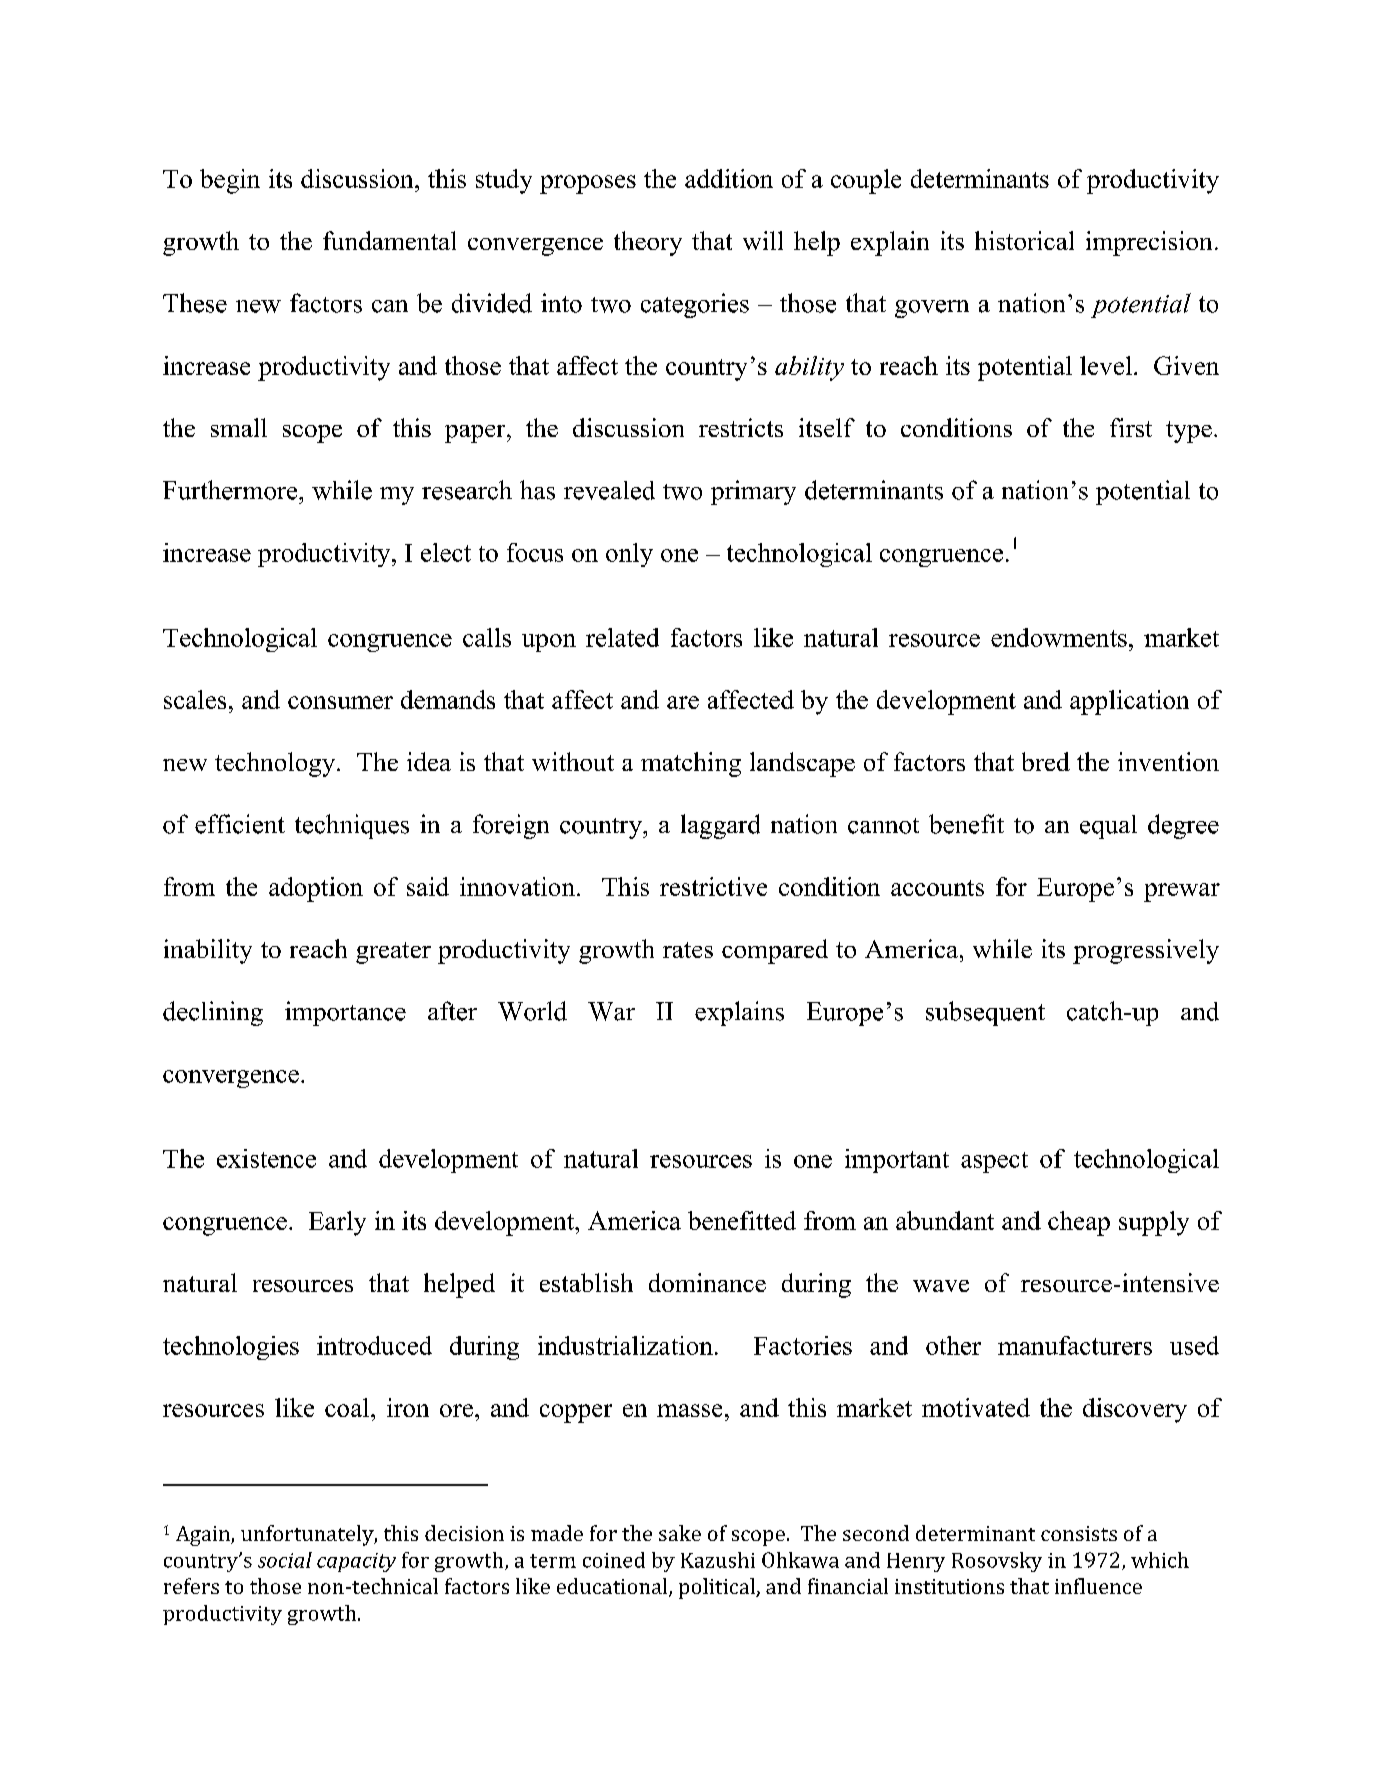  Describe the element at coordinates (348, 1407) in the page. I see `coal` at that location.
